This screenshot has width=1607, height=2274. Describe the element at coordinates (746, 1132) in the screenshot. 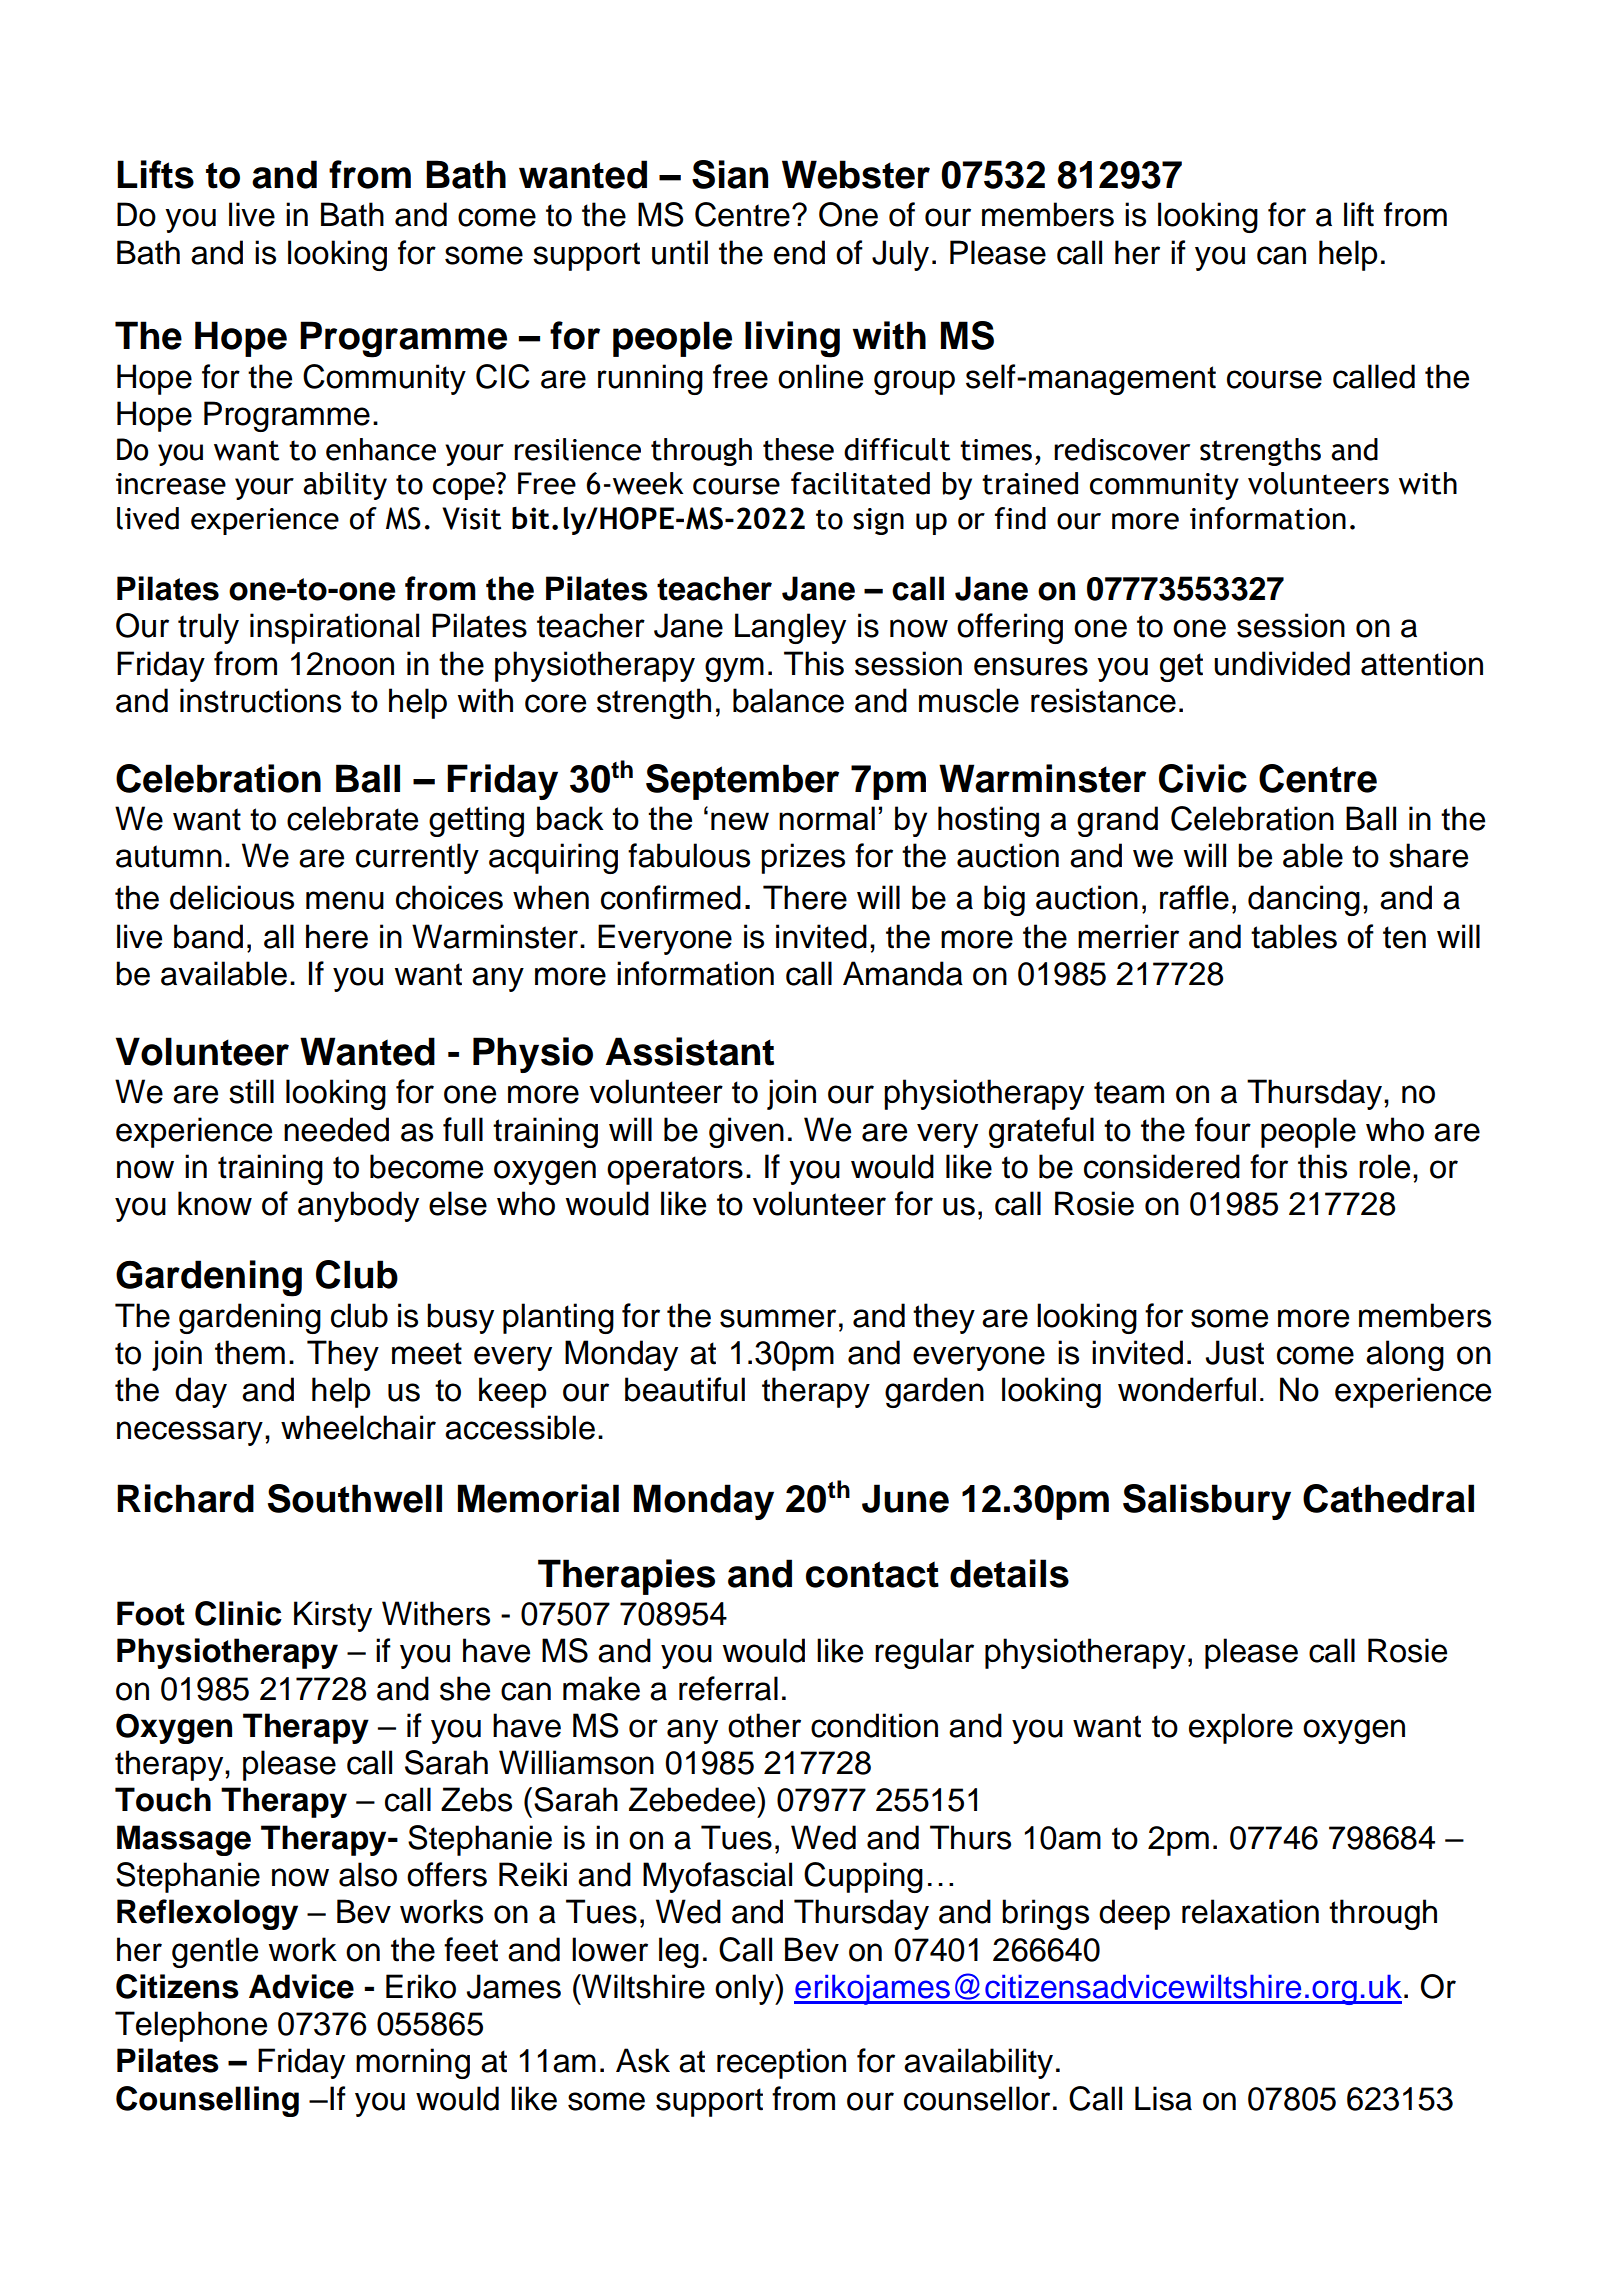

I see `given` at that location.
